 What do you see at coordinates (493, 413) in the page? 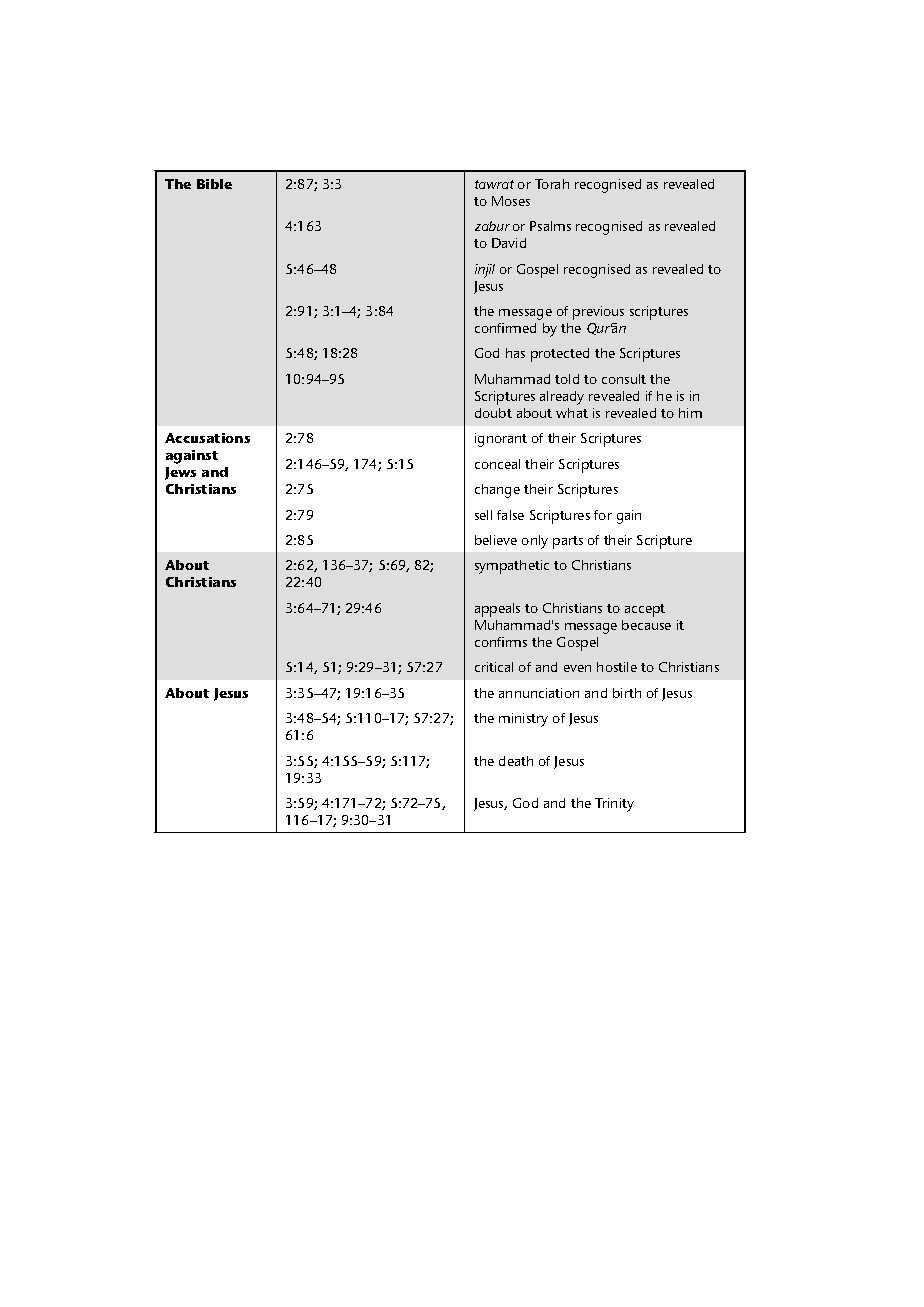
I see `doubt` at bounding box center [493, 413].
